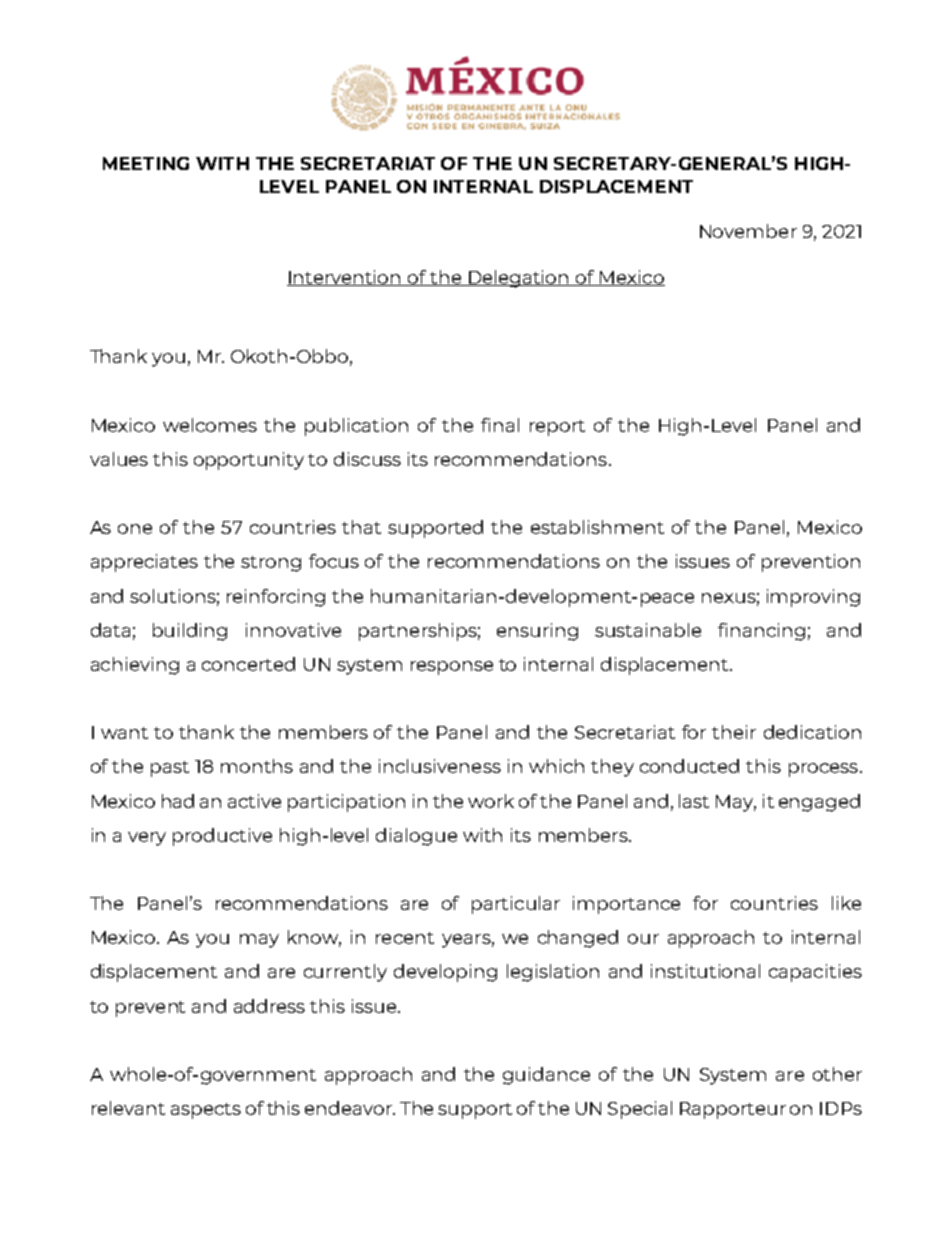  What do you see at coordinates (546, 1076) in the screenshot?
I see `guidance` at bounding box center [546, 1076].
